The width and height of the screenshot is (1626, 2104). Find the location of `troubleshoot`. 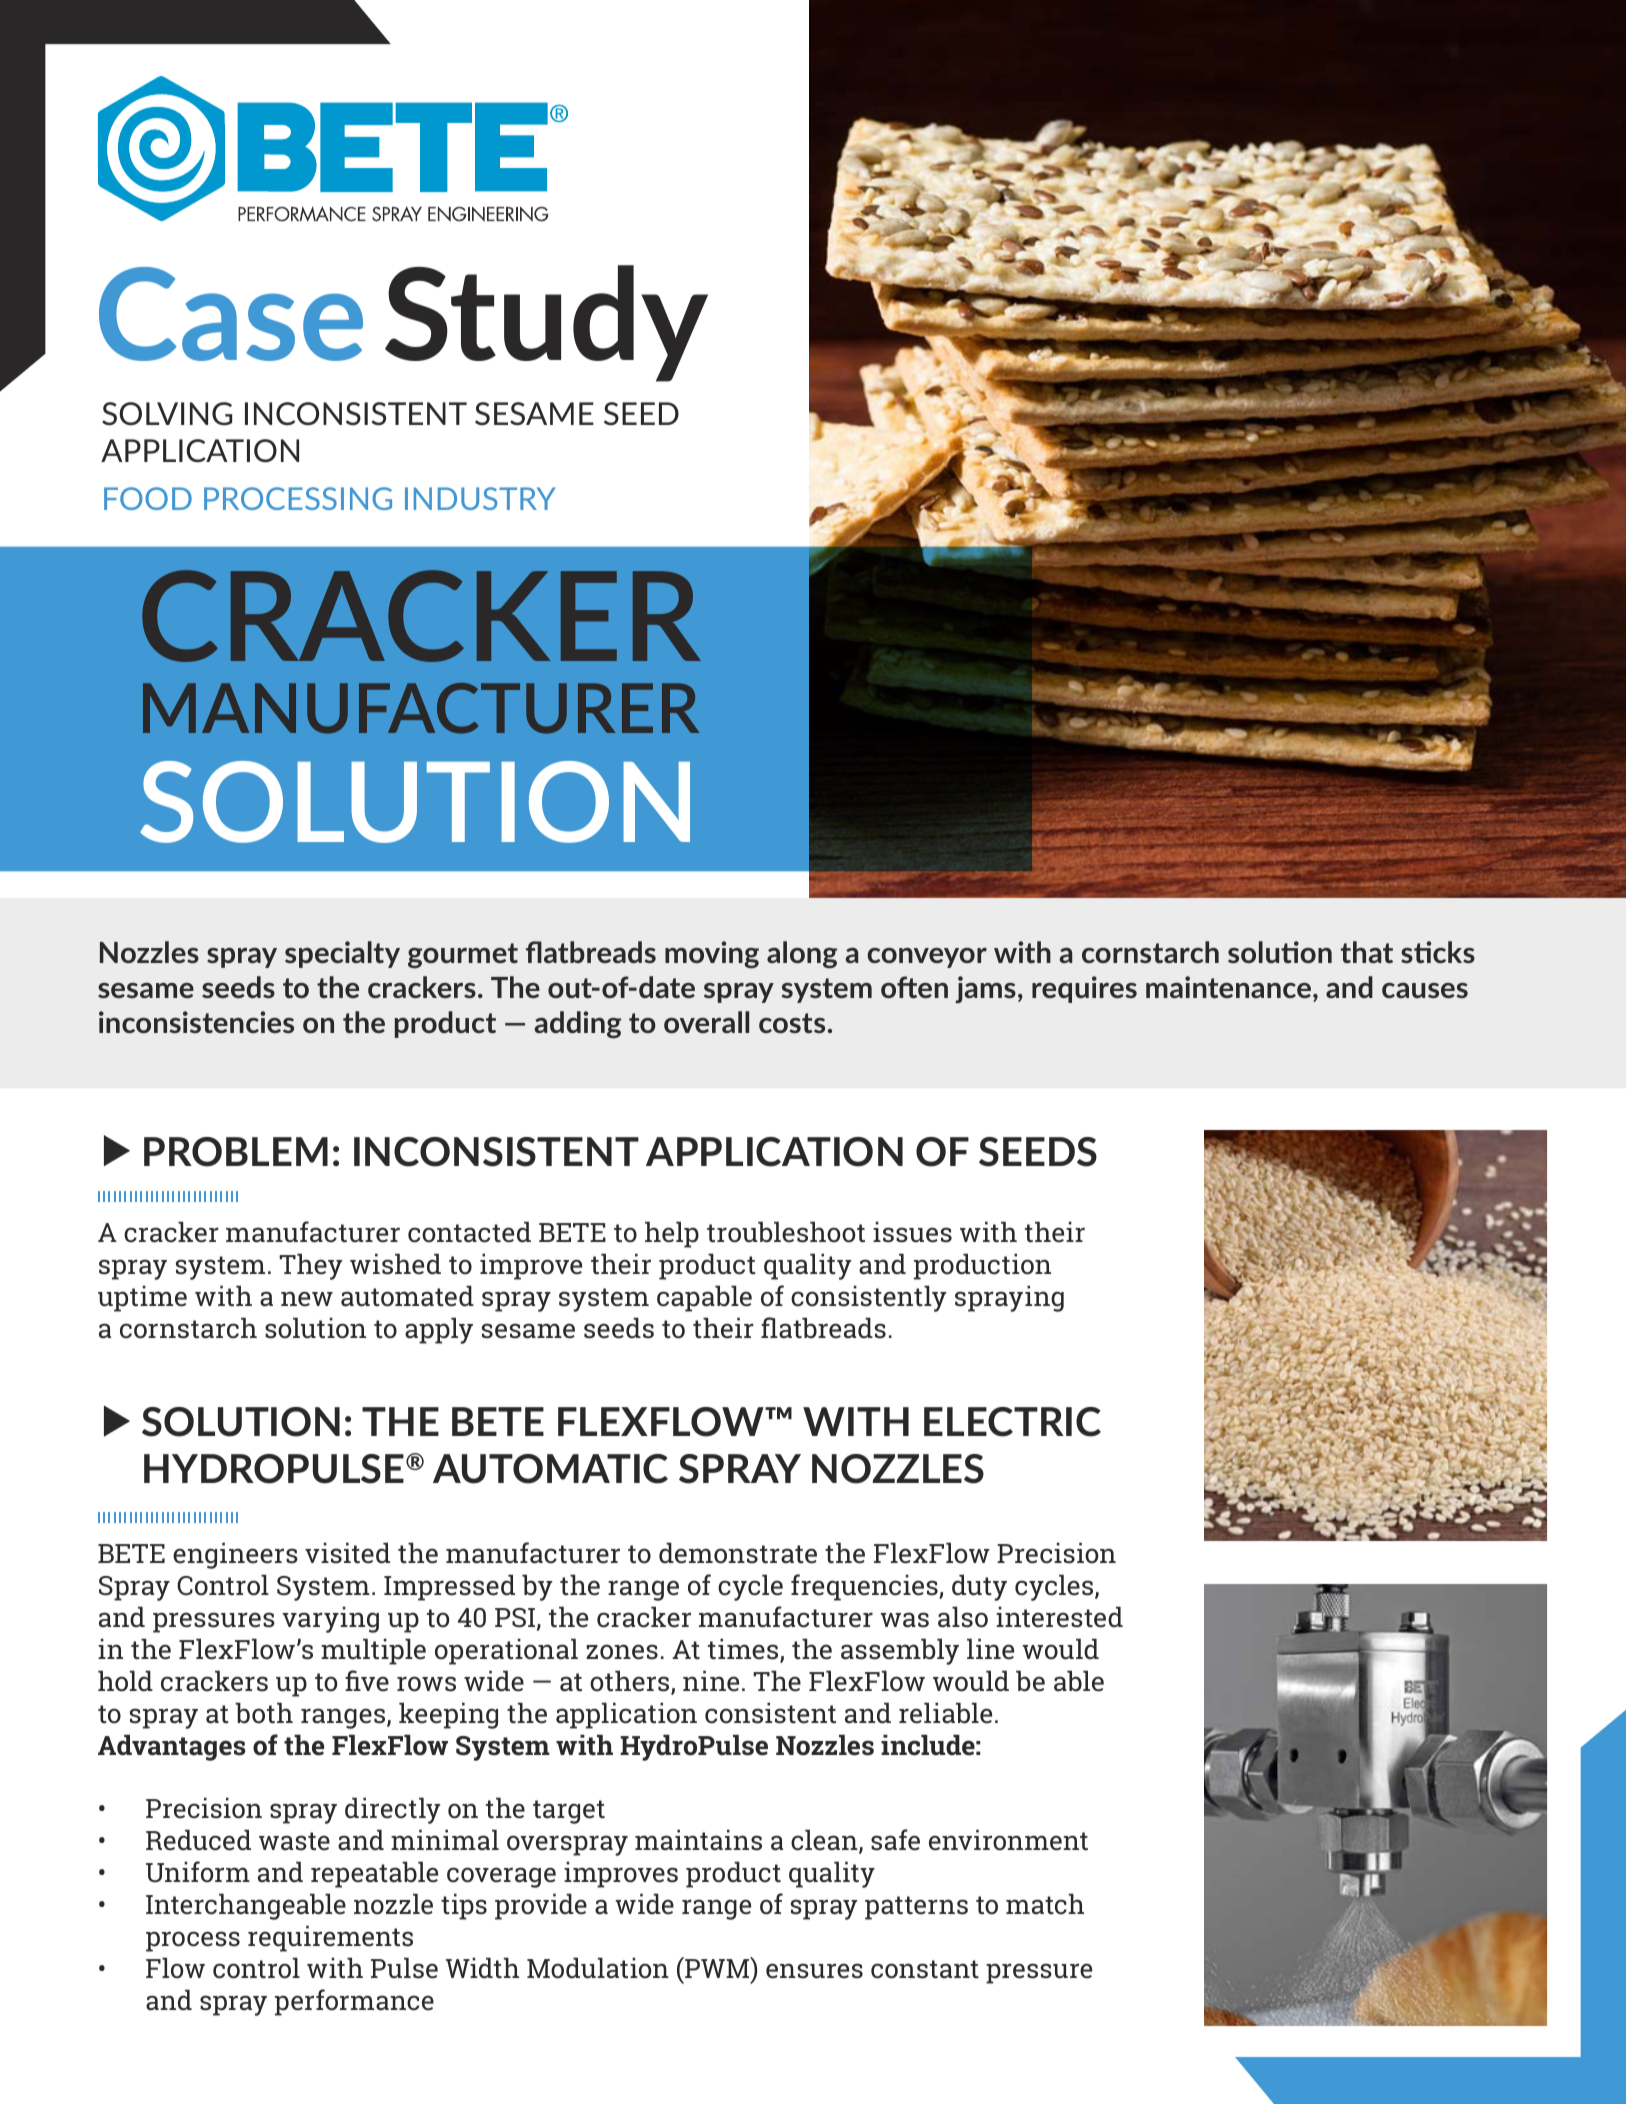

troubleshoot is located at coordinates (786, 1232).
